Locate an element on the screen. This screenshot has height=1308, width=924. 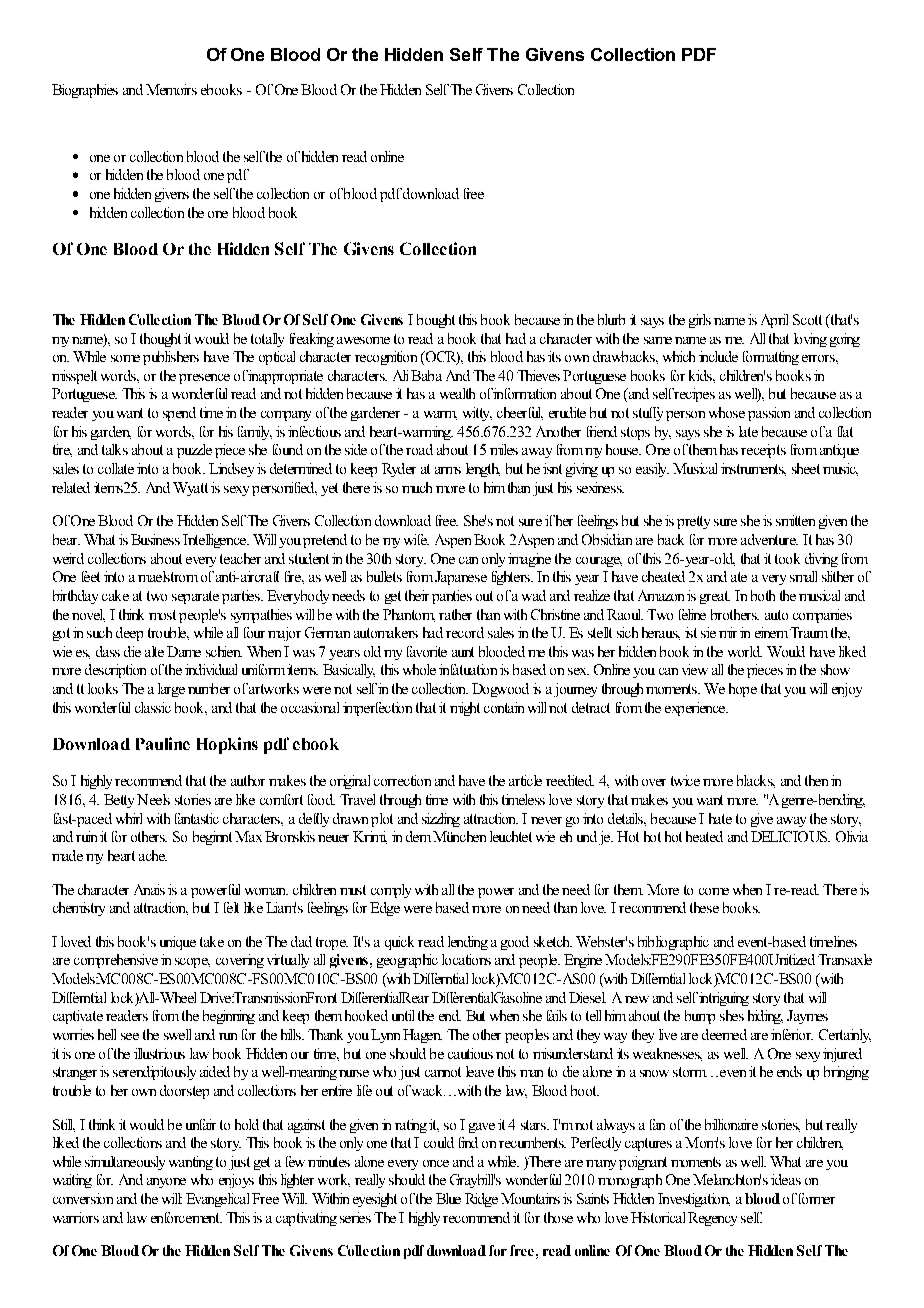
Anais is located at coordinates (149, 889).
